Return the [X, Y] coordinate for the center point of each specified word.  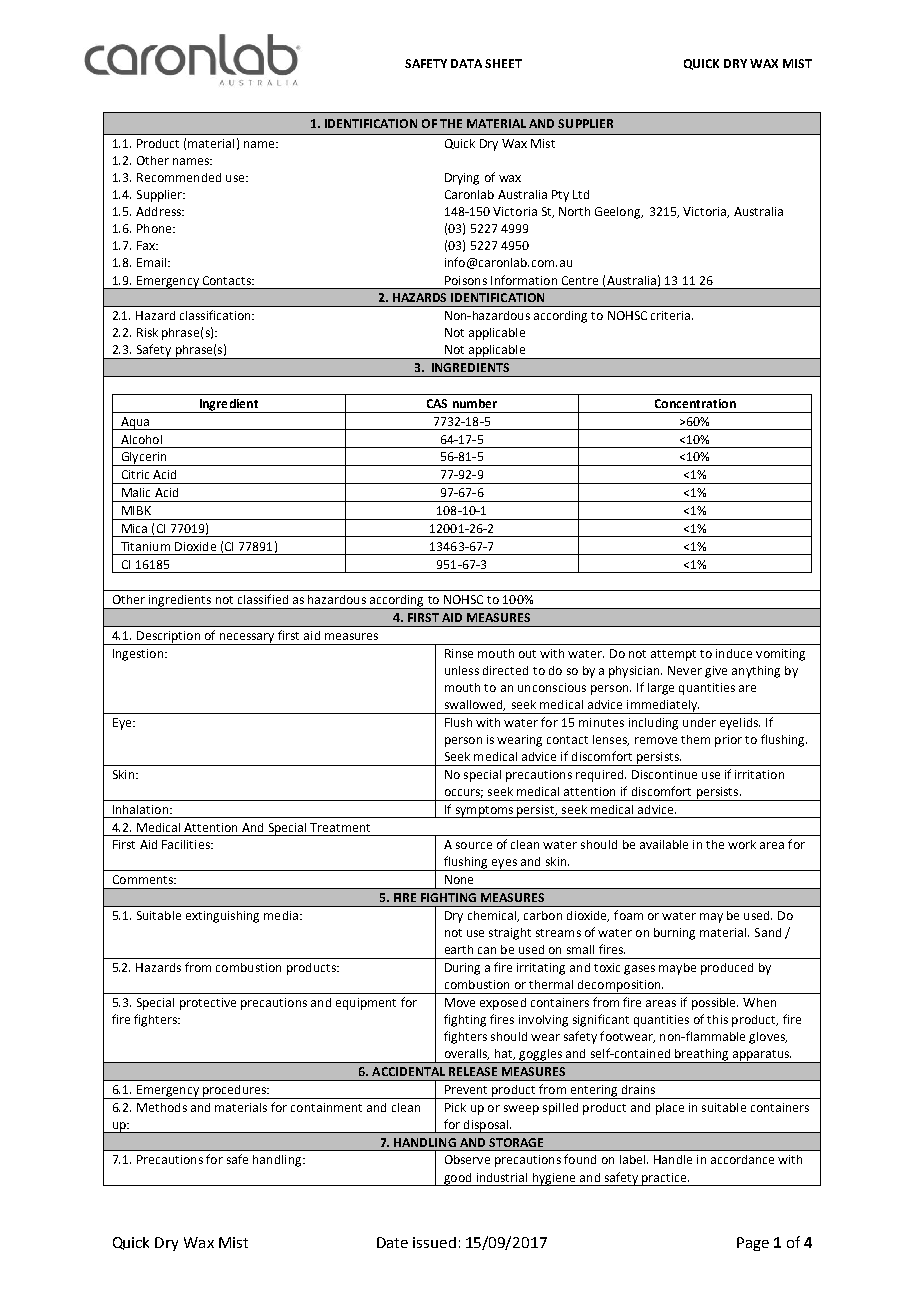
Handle [673, 1159]
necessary [247, 639]
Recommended [179, 177]
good [458, 1179]
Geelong [619, 213]
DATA [466, 63]
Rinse [459, 653]
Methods [162, 1107]
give [716, 672]
